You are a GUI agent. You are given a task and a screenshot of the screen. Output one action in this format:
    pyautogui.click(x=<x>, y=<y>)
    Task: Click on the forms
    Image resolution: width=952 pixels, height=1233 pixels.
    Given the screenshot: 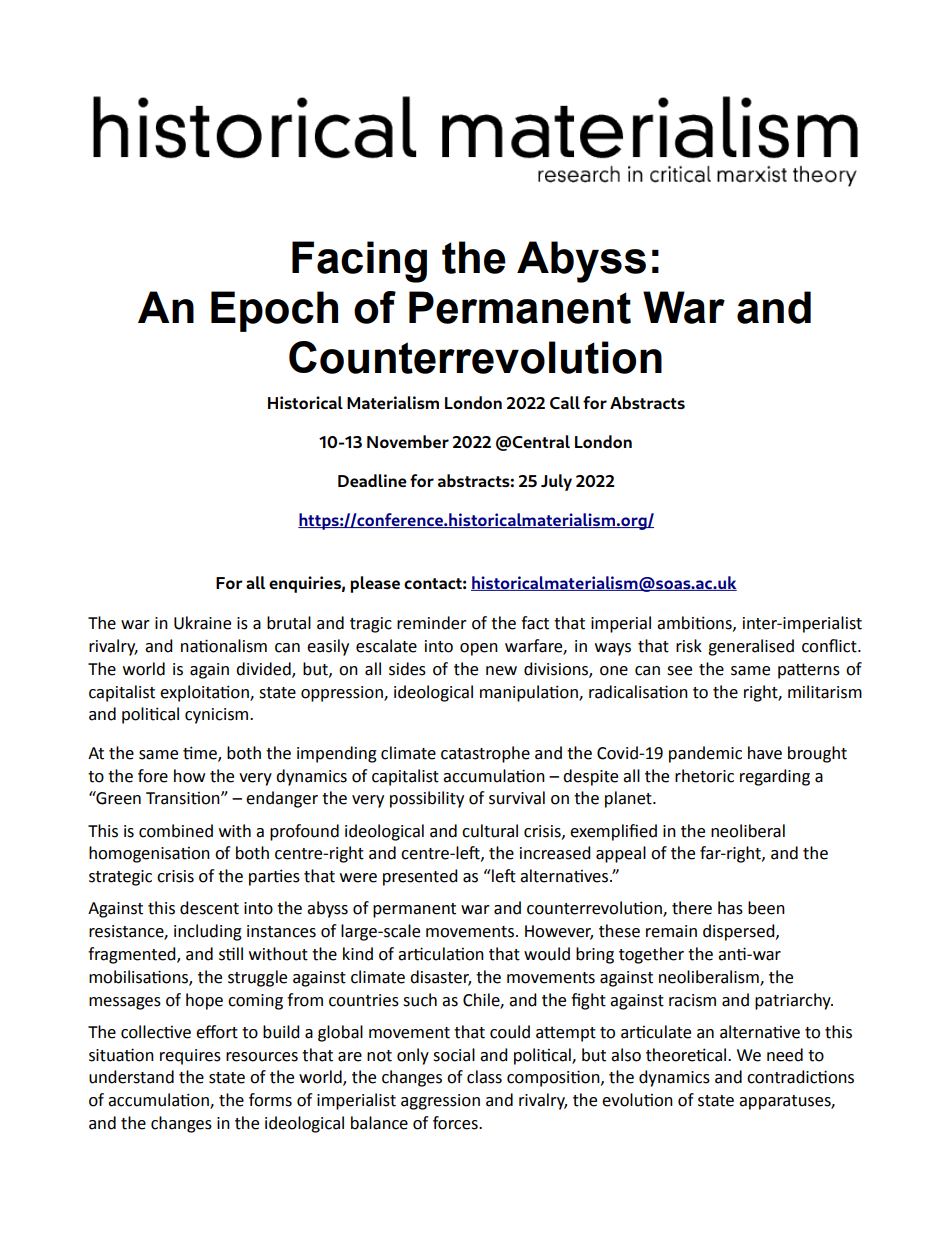 What is the action you would take?
    pyautogui.click(x=270, y=1100)
